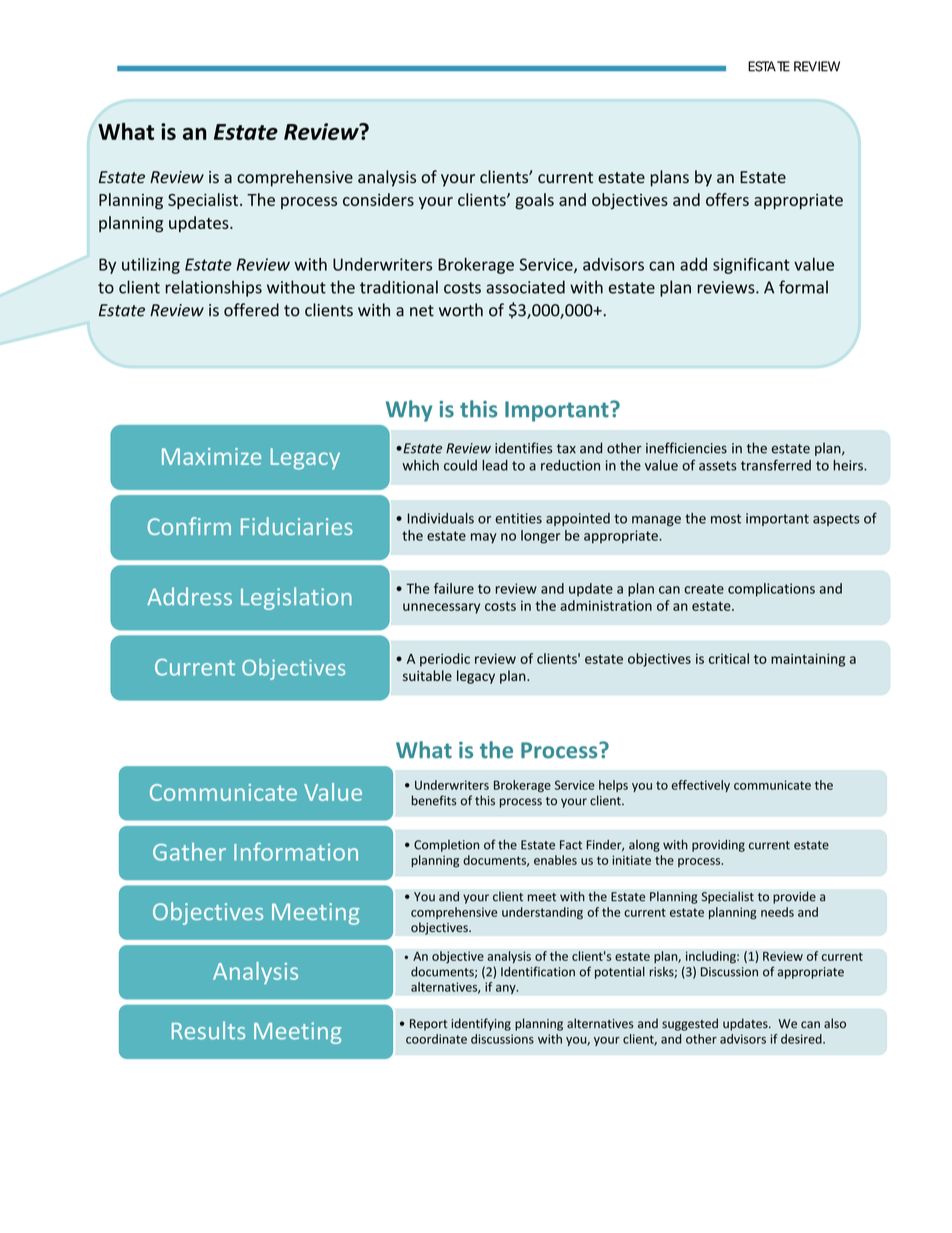  I want to click on goals, so click(534, 201).
